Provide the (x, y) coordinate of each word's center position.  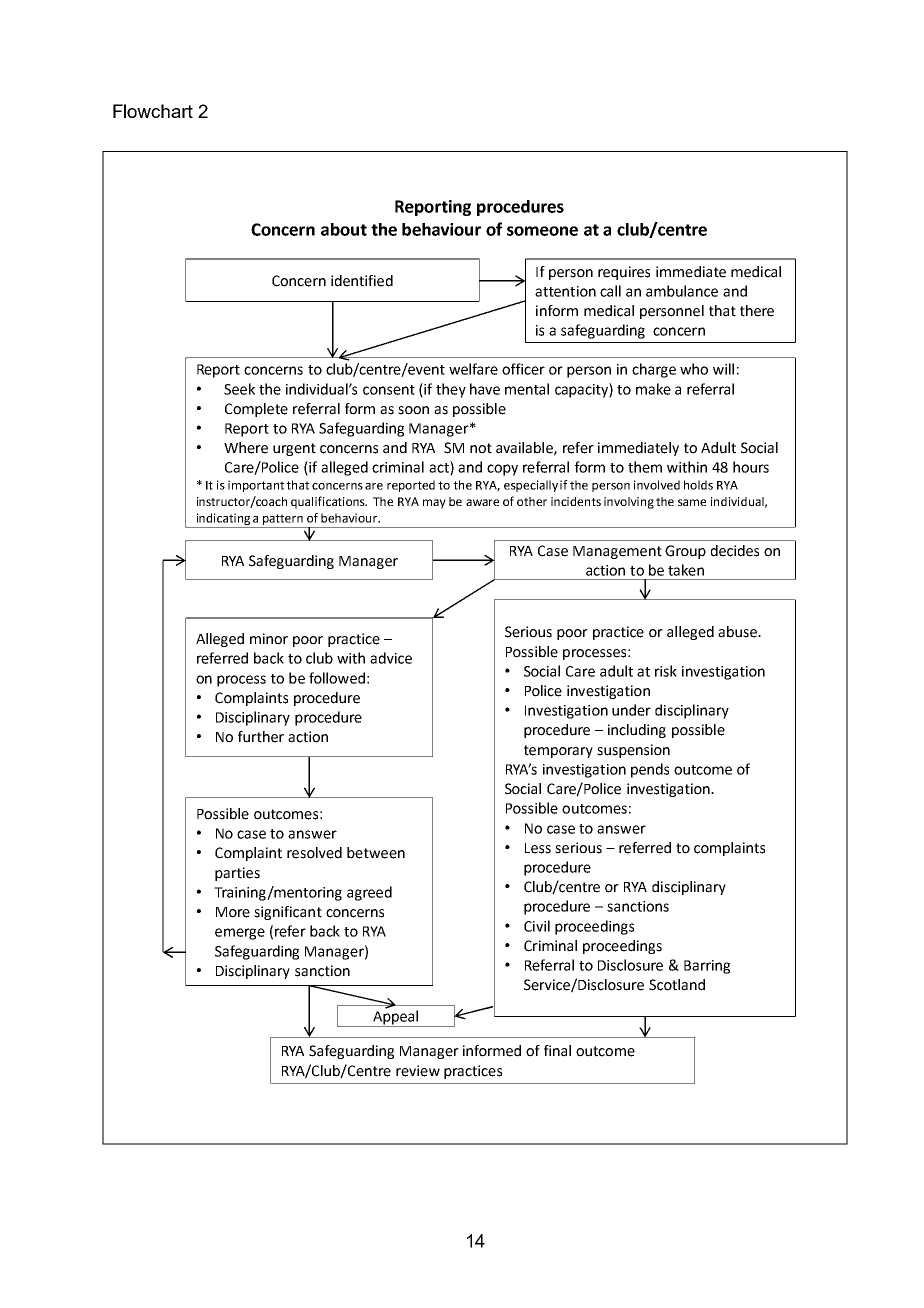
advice (391, 658)
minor (269, 639)
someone (542, 231)
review (418, 1071)
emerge (240, 934)
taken (686, 570)
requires (624, 273)
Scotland (677, 985)
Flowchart (153, 111)
